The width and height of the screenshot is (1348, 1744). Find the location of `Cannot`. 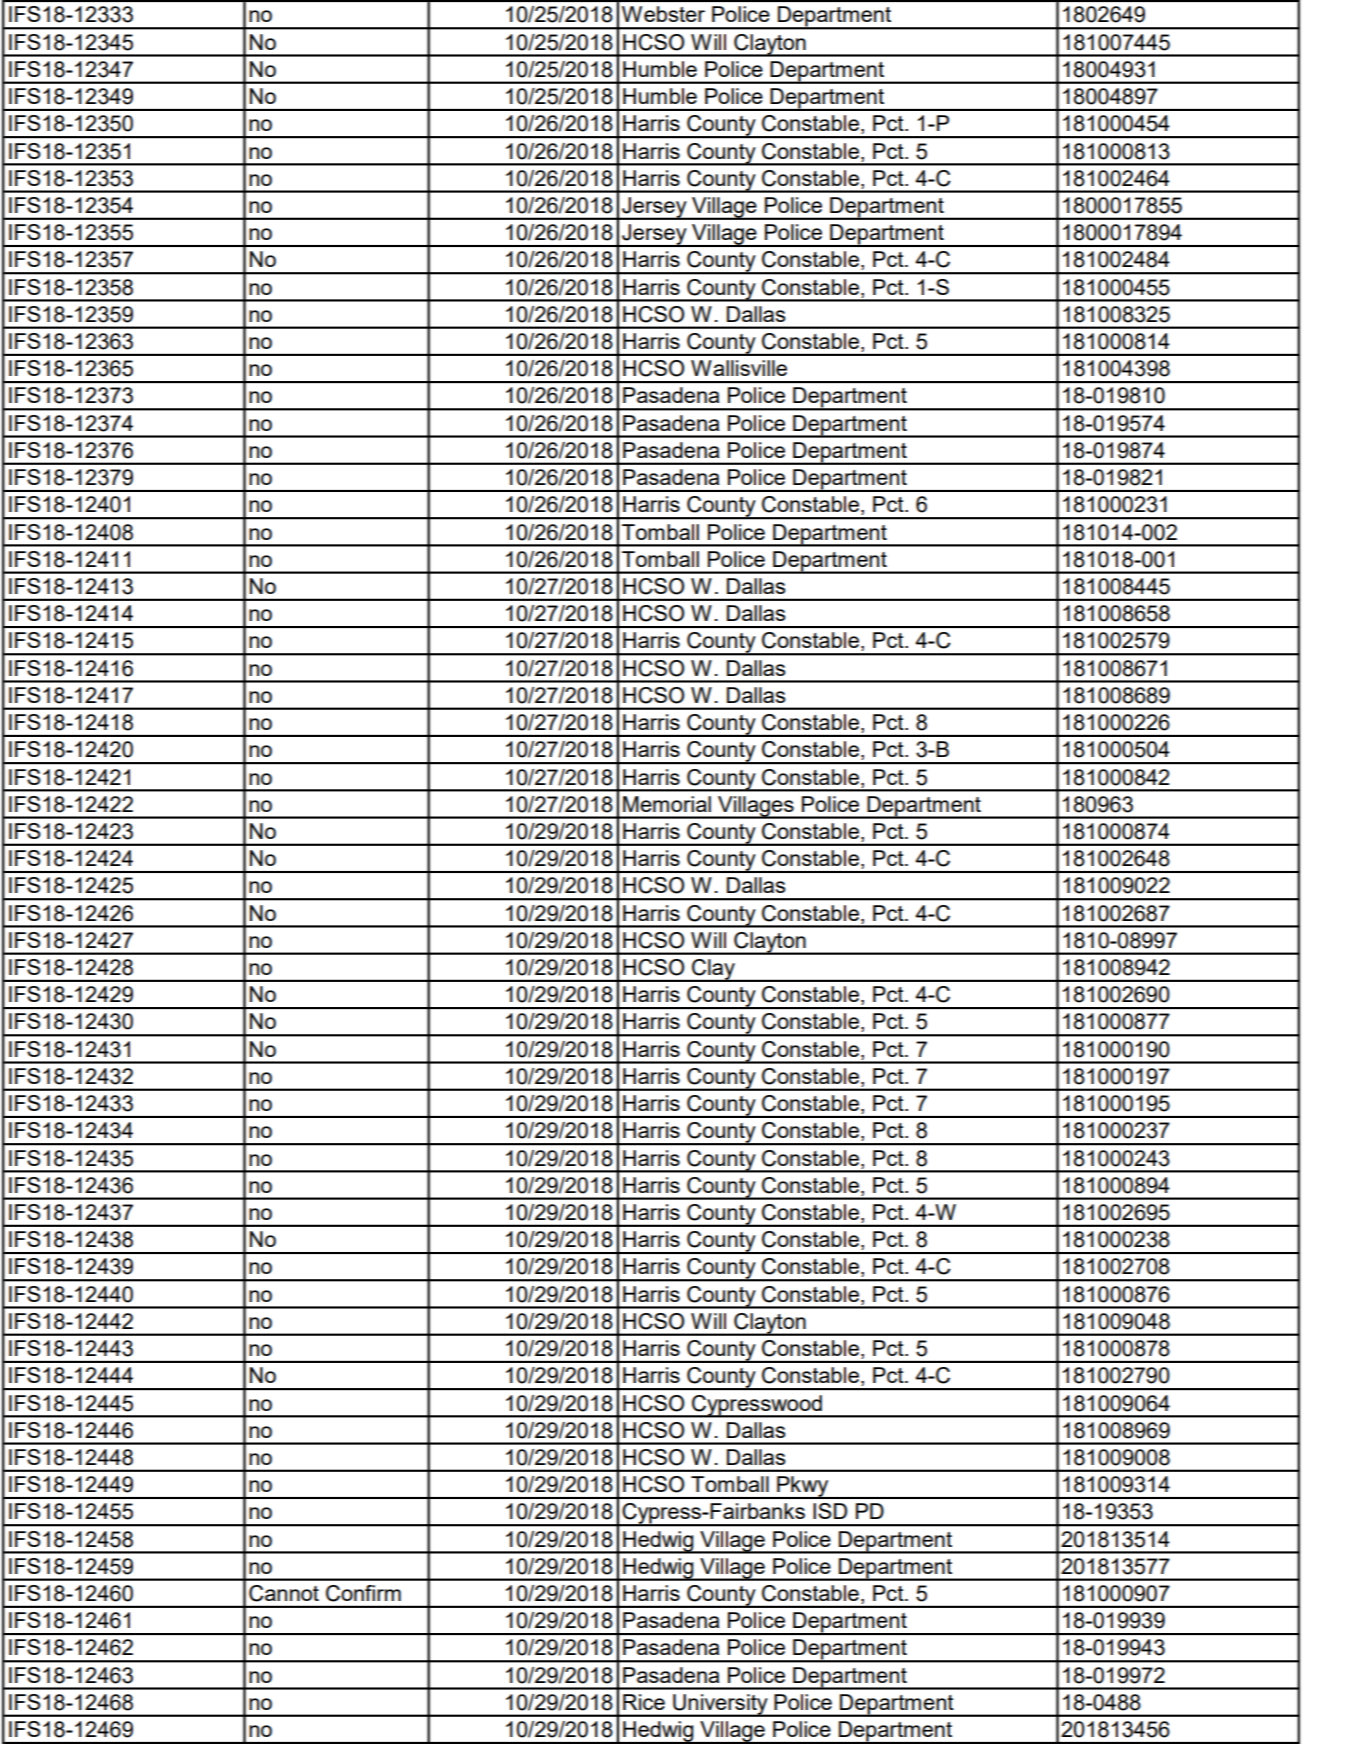

Cannot is located at coordinates (284, 1593).
